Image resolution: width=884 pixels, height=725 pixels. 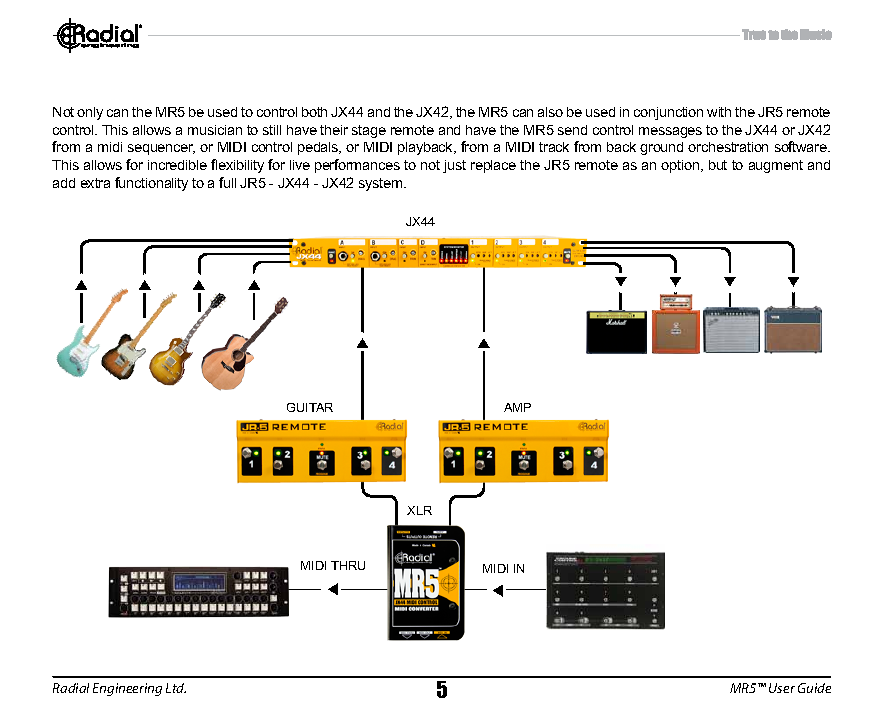 I want to click on stage, so click(x=369, y=131).
